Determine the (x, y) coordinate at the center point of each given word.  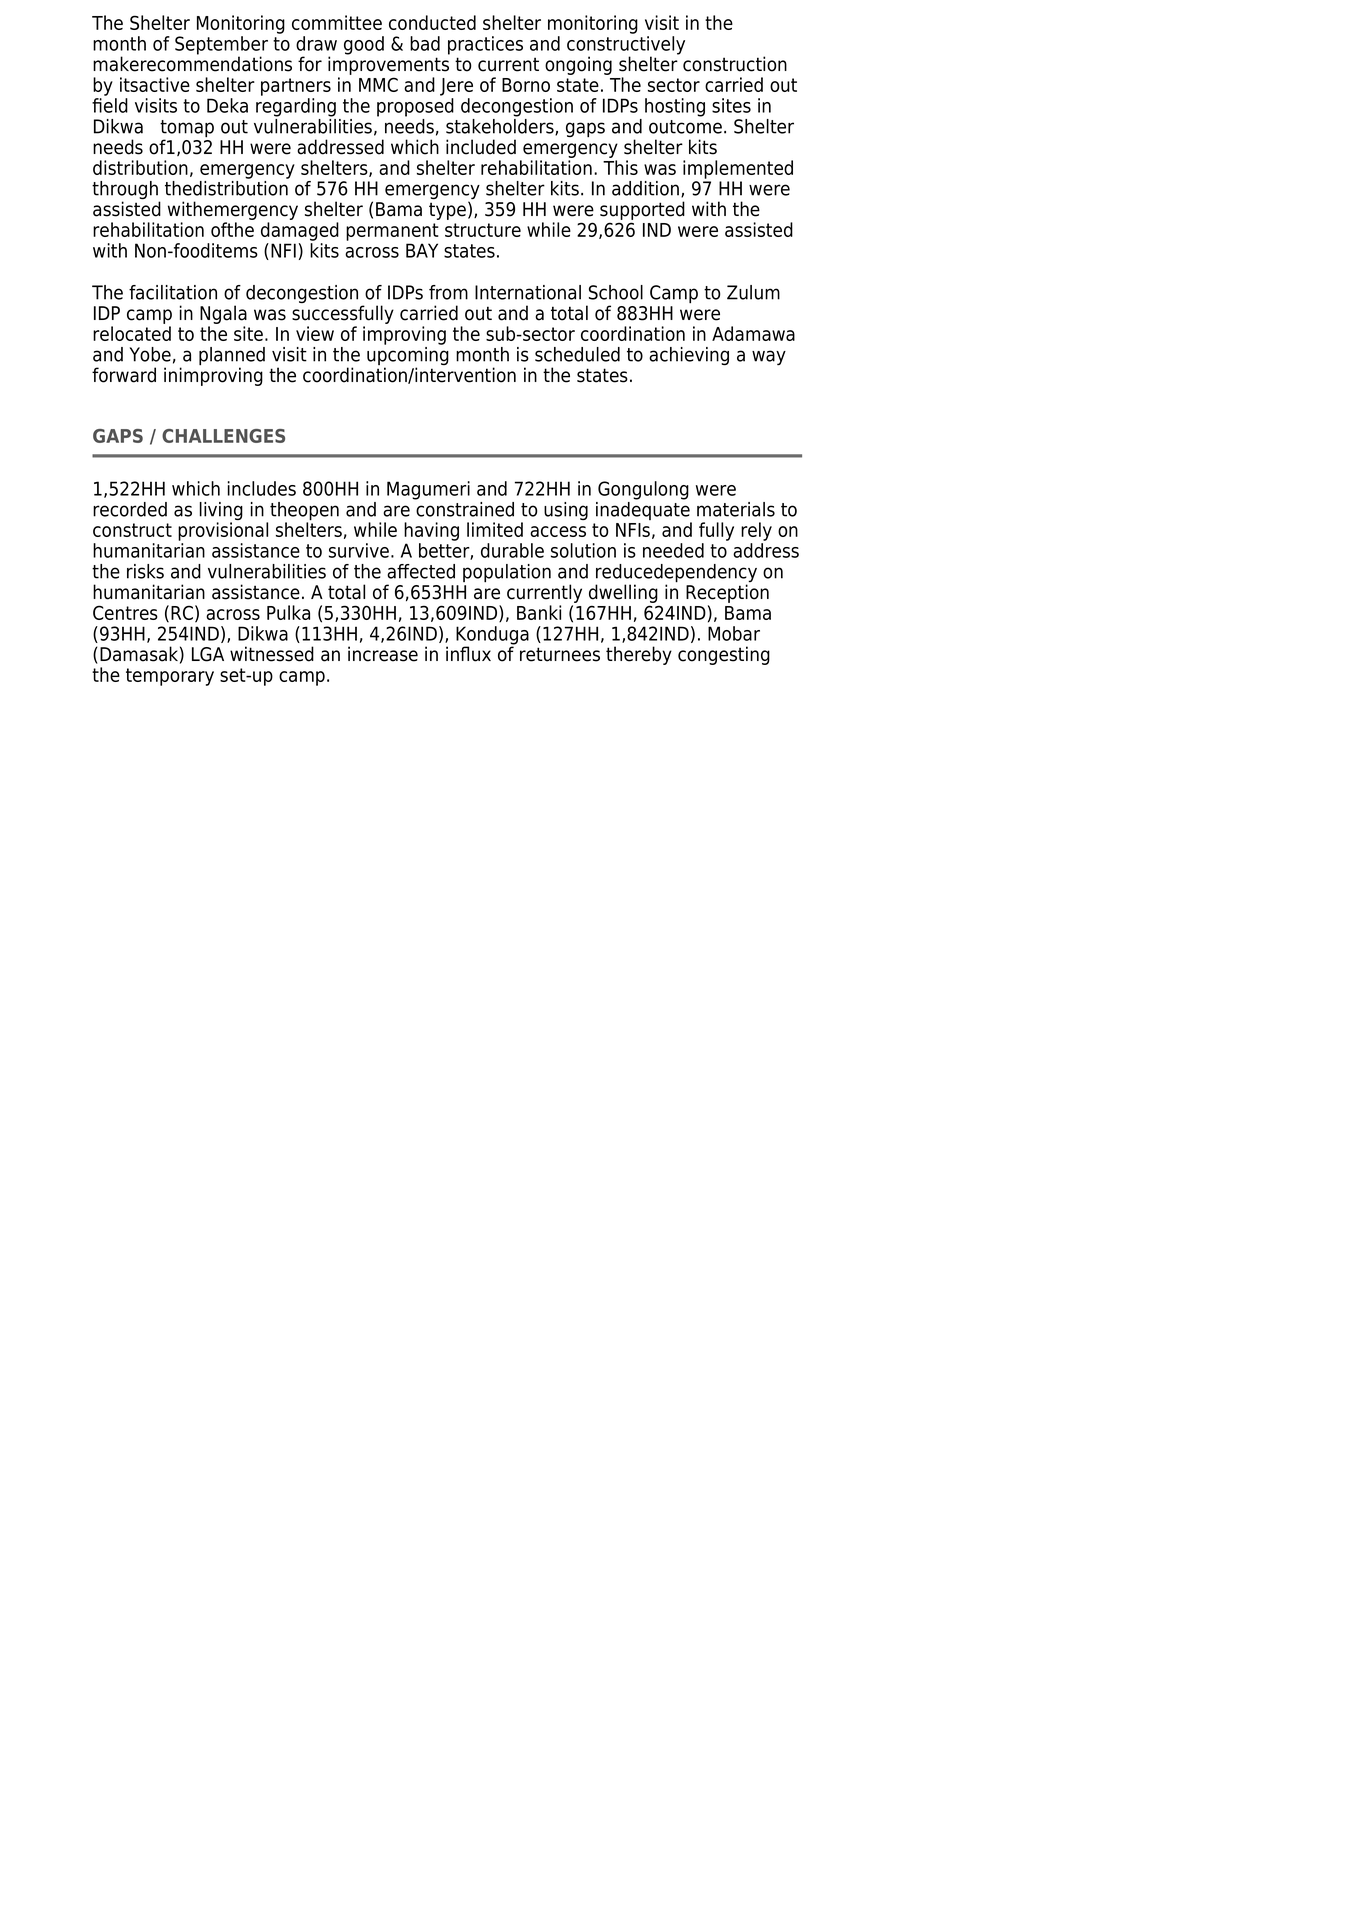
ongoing (578, 65)
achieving (689, 356)
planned (232, 357)
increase (383, 654)
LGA (208, 654)
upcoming (408, 357)
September (221, 46)
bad (425, 43)
